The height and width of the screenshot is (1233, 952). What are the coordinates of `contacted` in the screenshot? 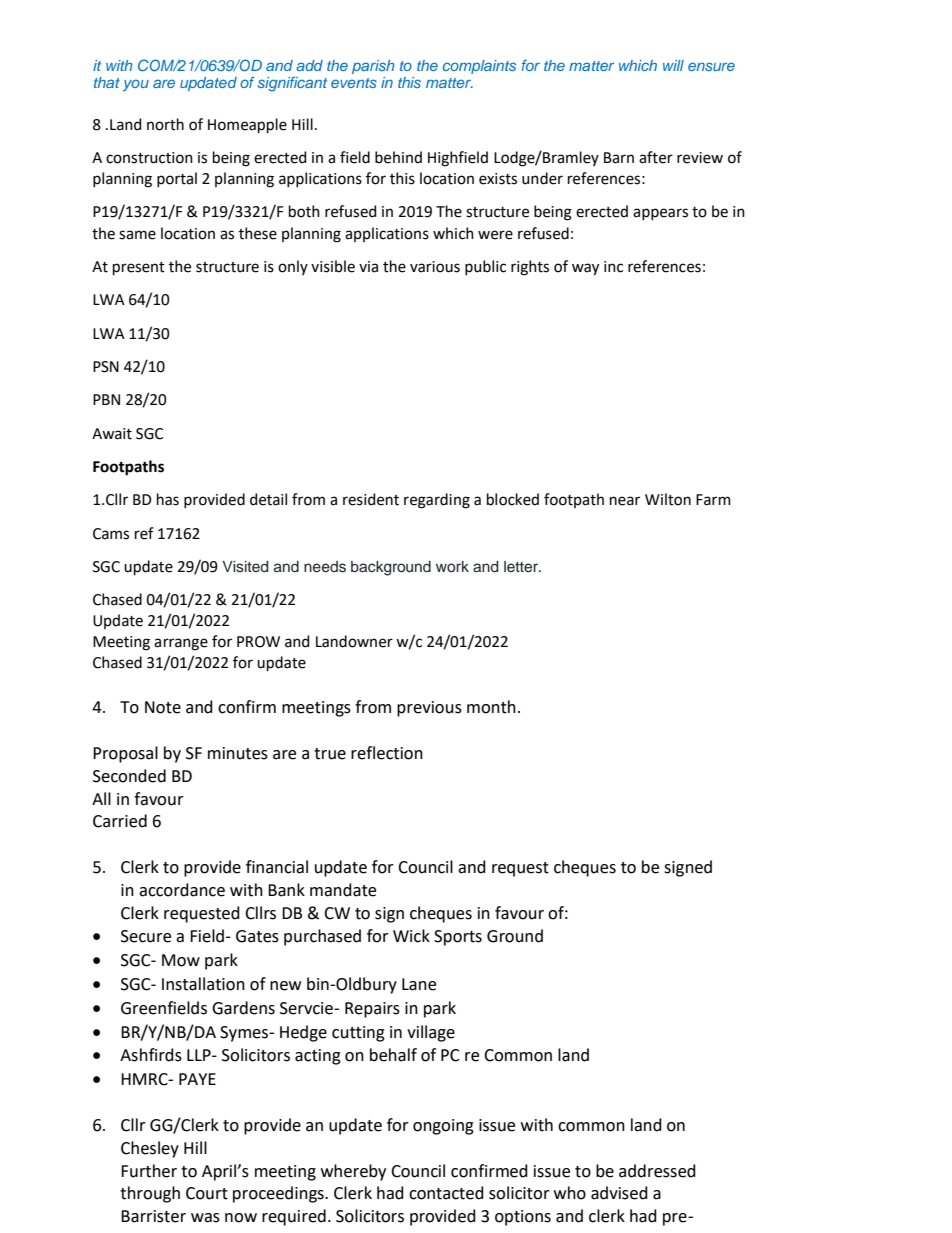 It's located at (446, 1193).
